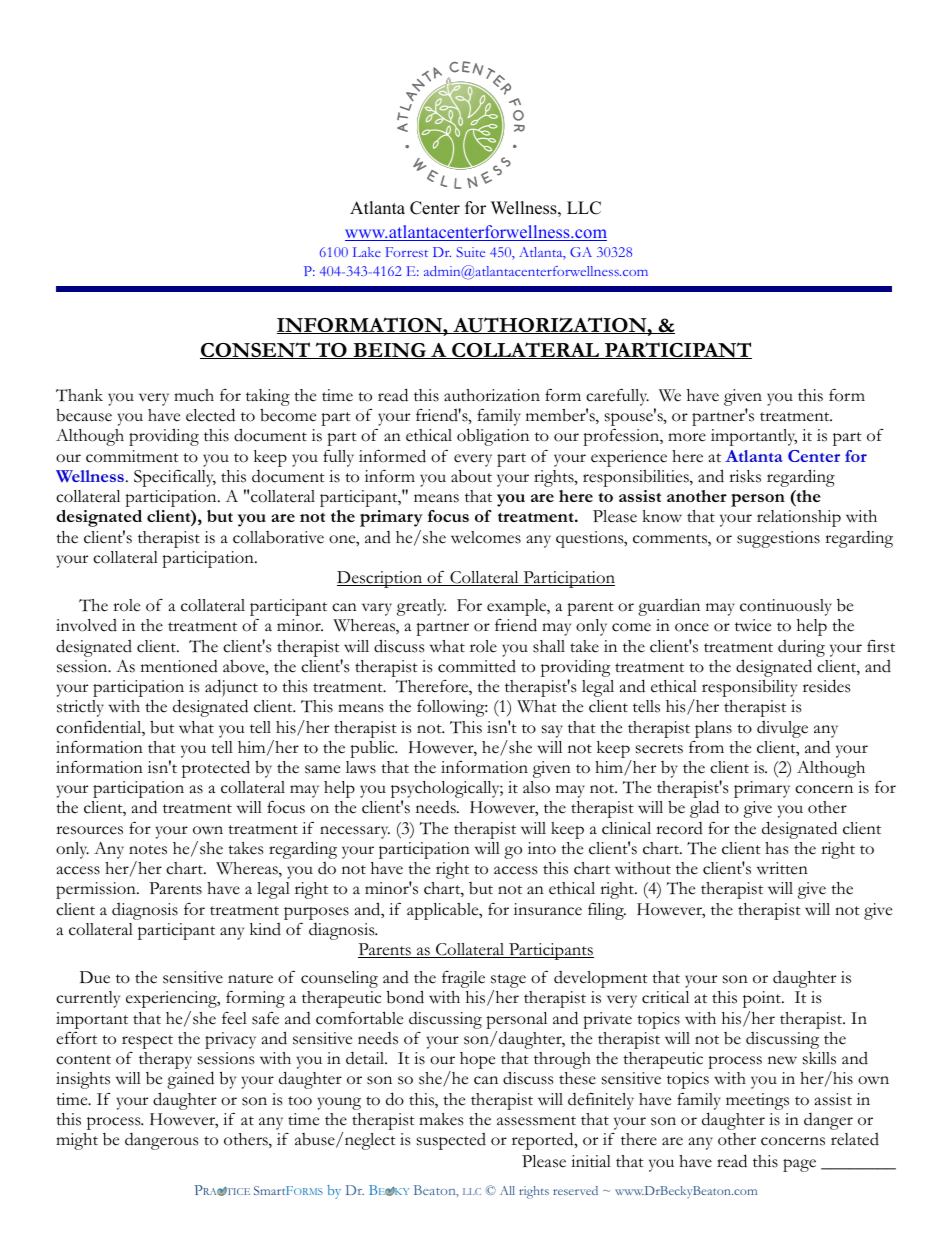 Image resolution: width=952 pixels, height=1233 pixels. What do you see at coordinates (463, 979) in the screenshot?
I see `fragile` at bounding box center [463, 979].
